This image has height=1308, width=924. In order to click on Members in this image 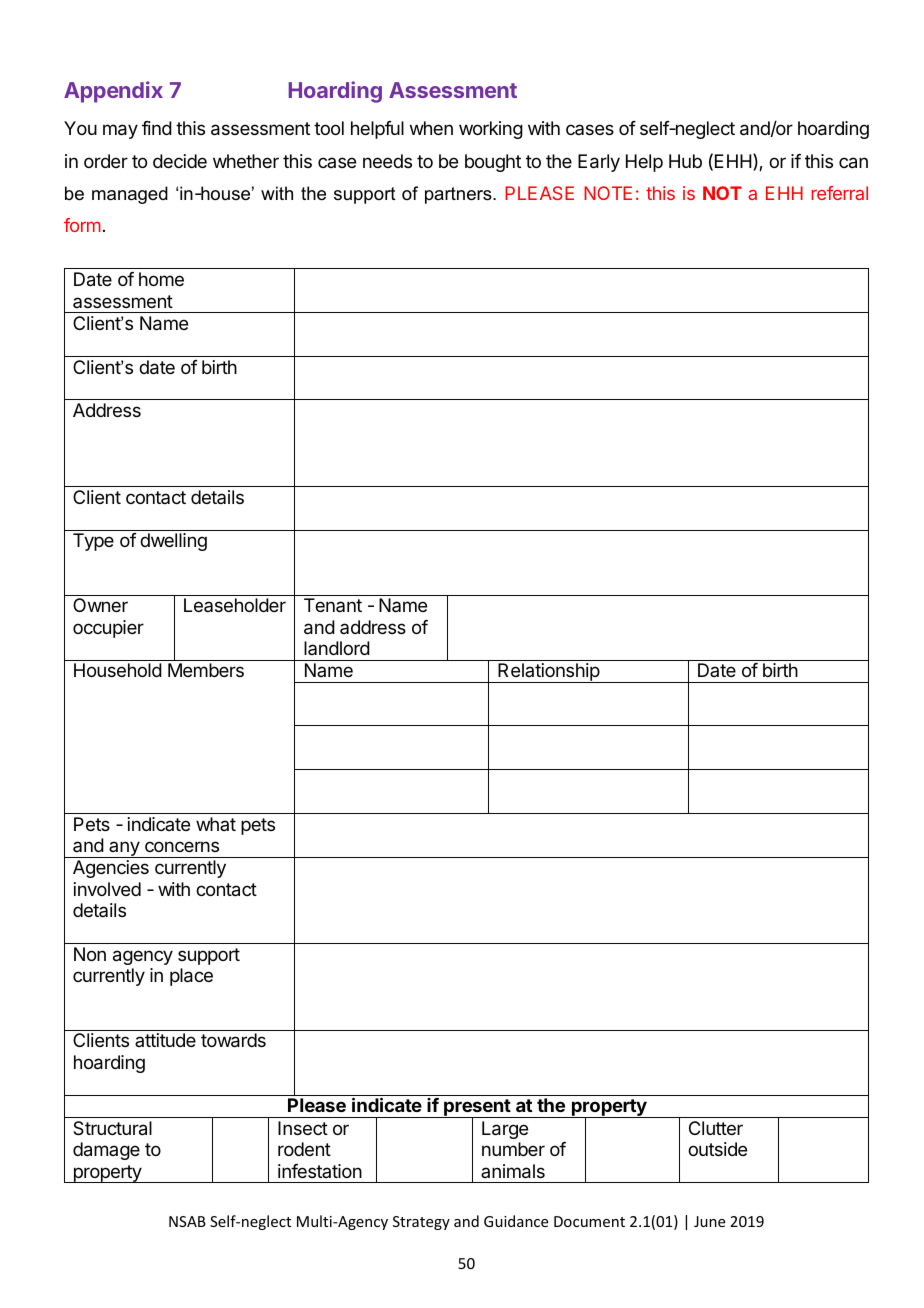, I will do `click(206, 670)`.
